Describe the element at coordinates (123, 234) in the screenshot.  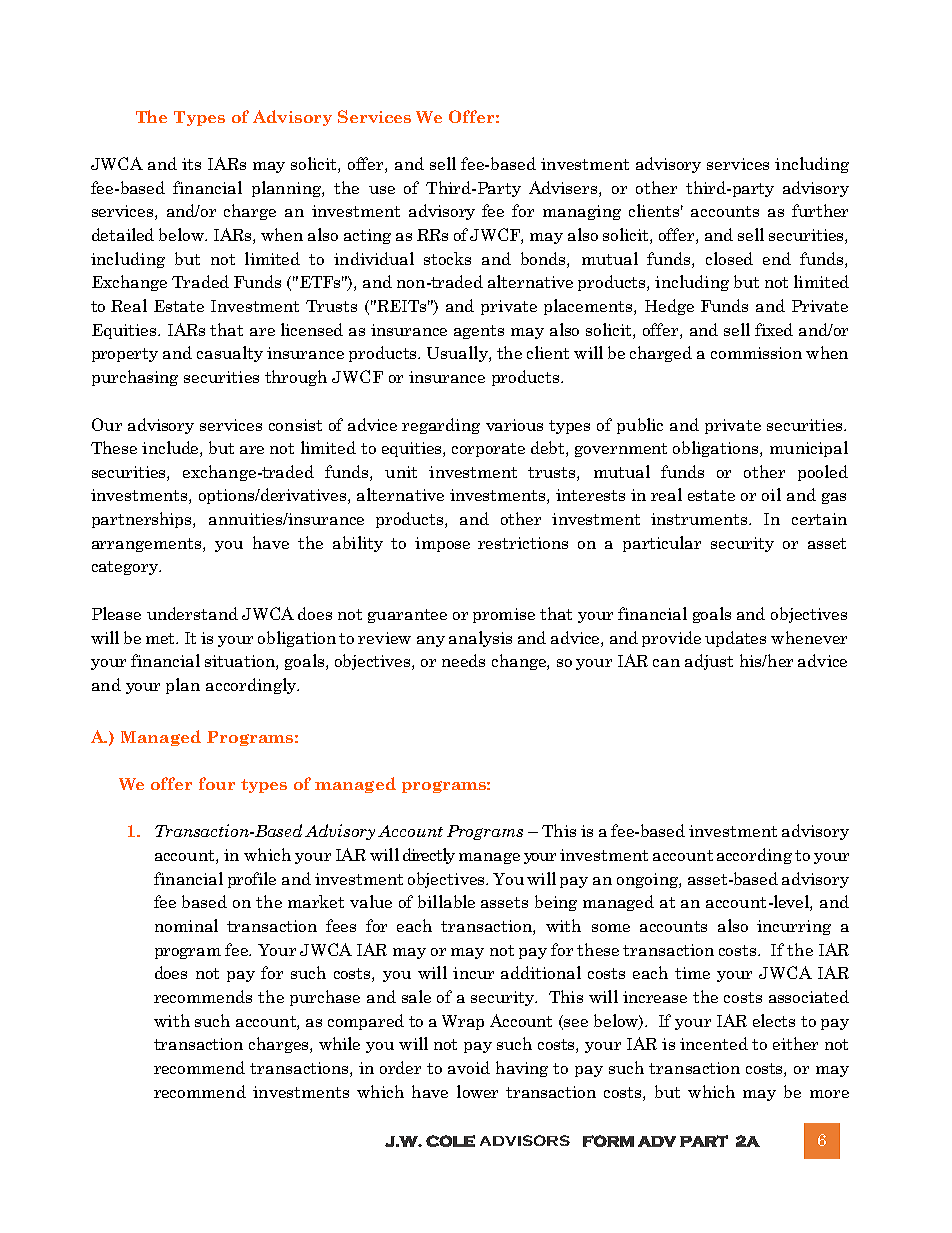
I see `detailed` at that location.
